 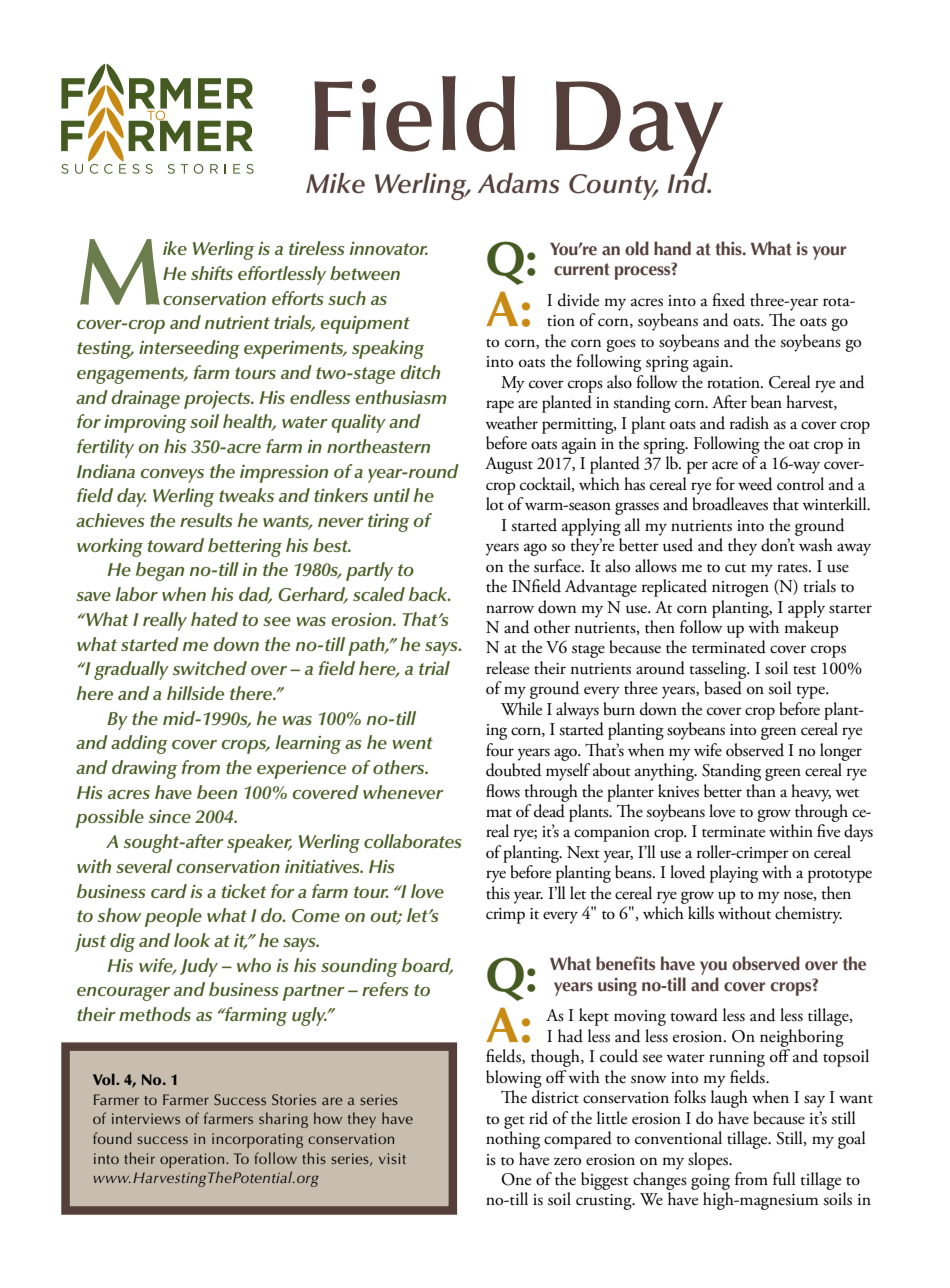 I want to click on lot, so click(x=495, y=504).
